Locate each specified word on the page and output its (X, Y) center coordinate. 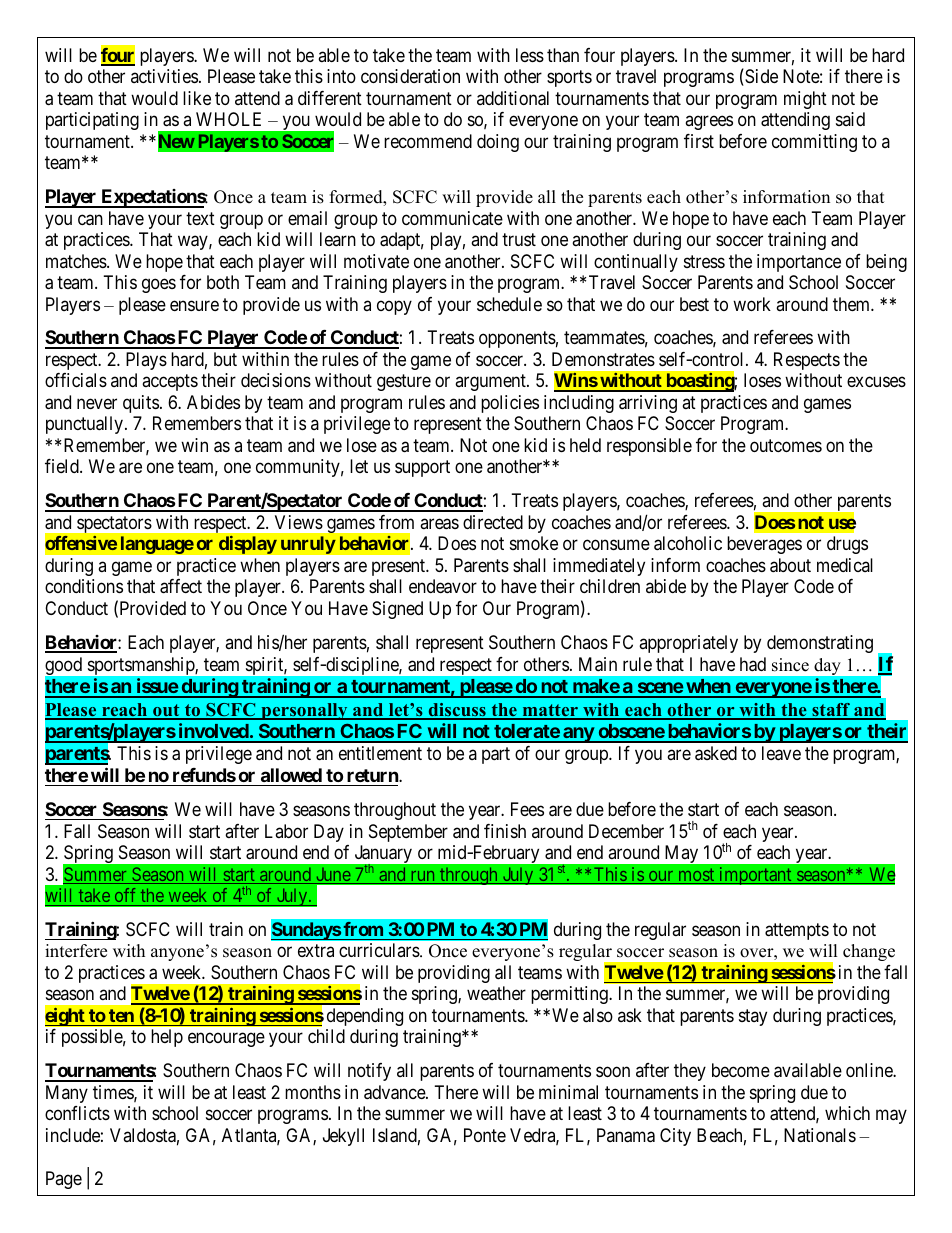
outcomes (786, 445)
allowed (291, 775)
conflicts (77, 1113)
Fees (527, 809)
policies (510, 404)
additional (513, 98)
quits (141, 404)
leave (781, 753)
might (805, 100)
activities (164, 76)
